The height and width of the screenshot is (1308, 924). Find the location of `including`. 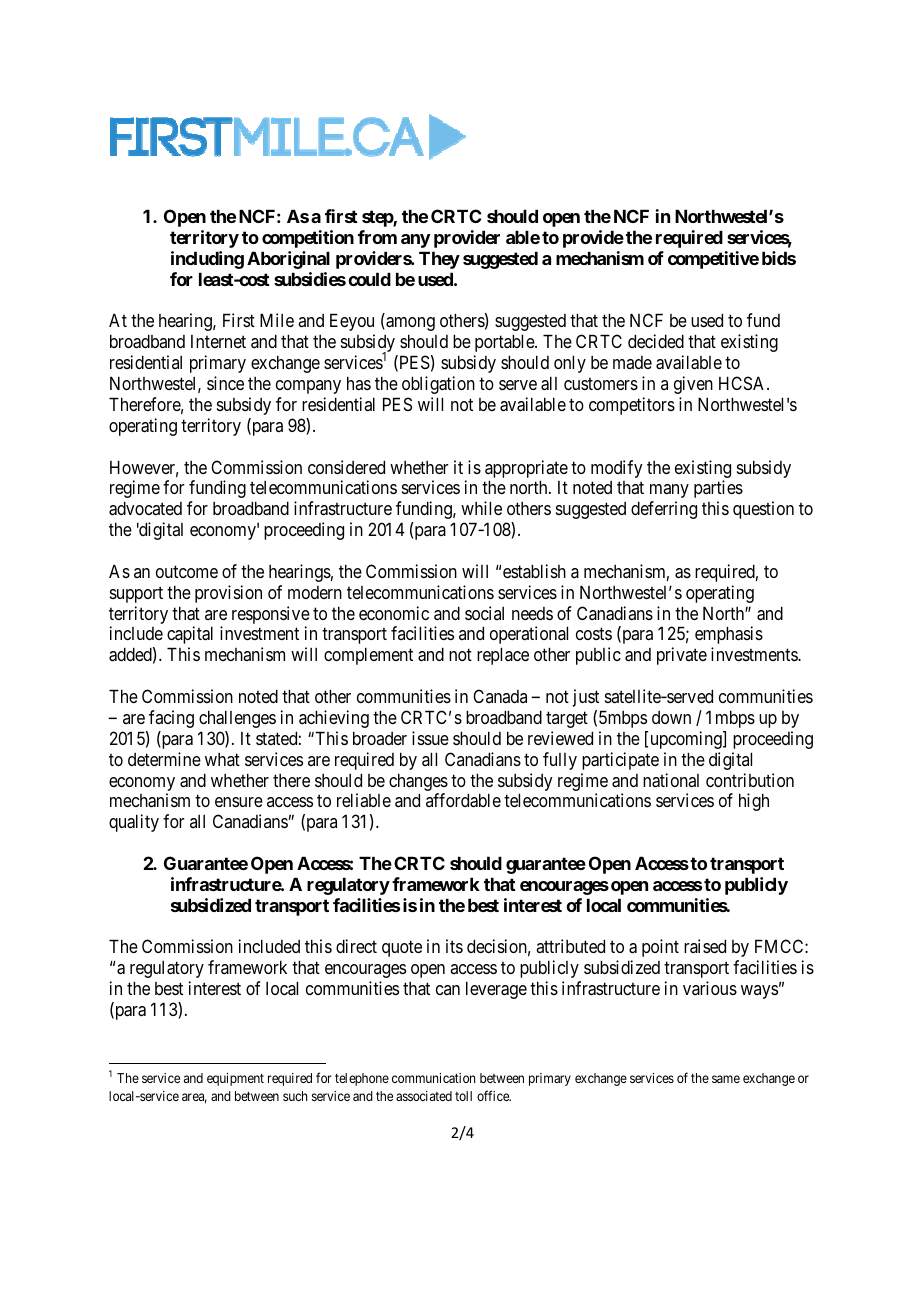

including is located at coordinates (207, 260).
